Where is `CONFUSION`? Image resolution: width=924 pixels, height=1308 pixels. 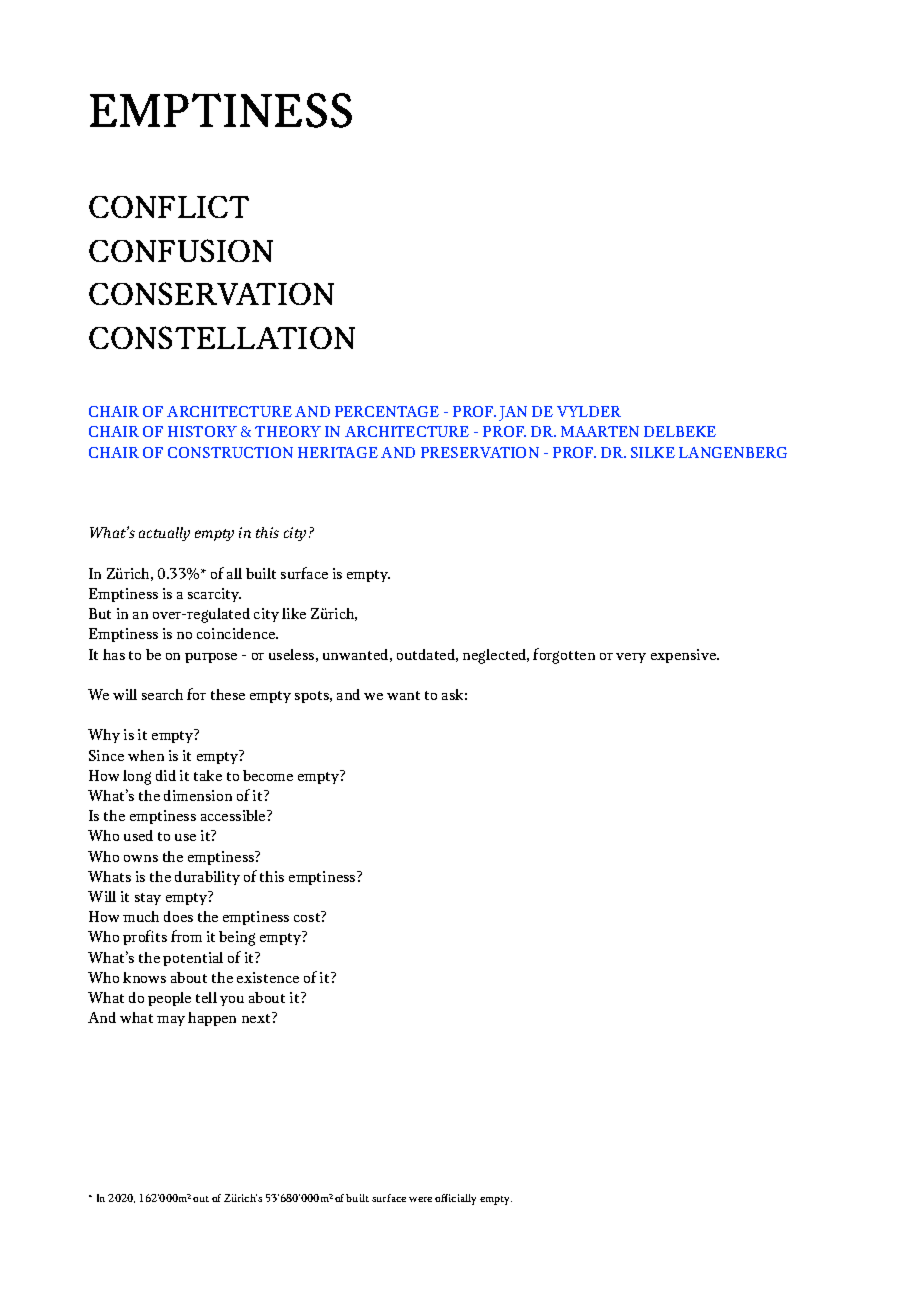 CONFUSION is located at coordinates (181, 250).
